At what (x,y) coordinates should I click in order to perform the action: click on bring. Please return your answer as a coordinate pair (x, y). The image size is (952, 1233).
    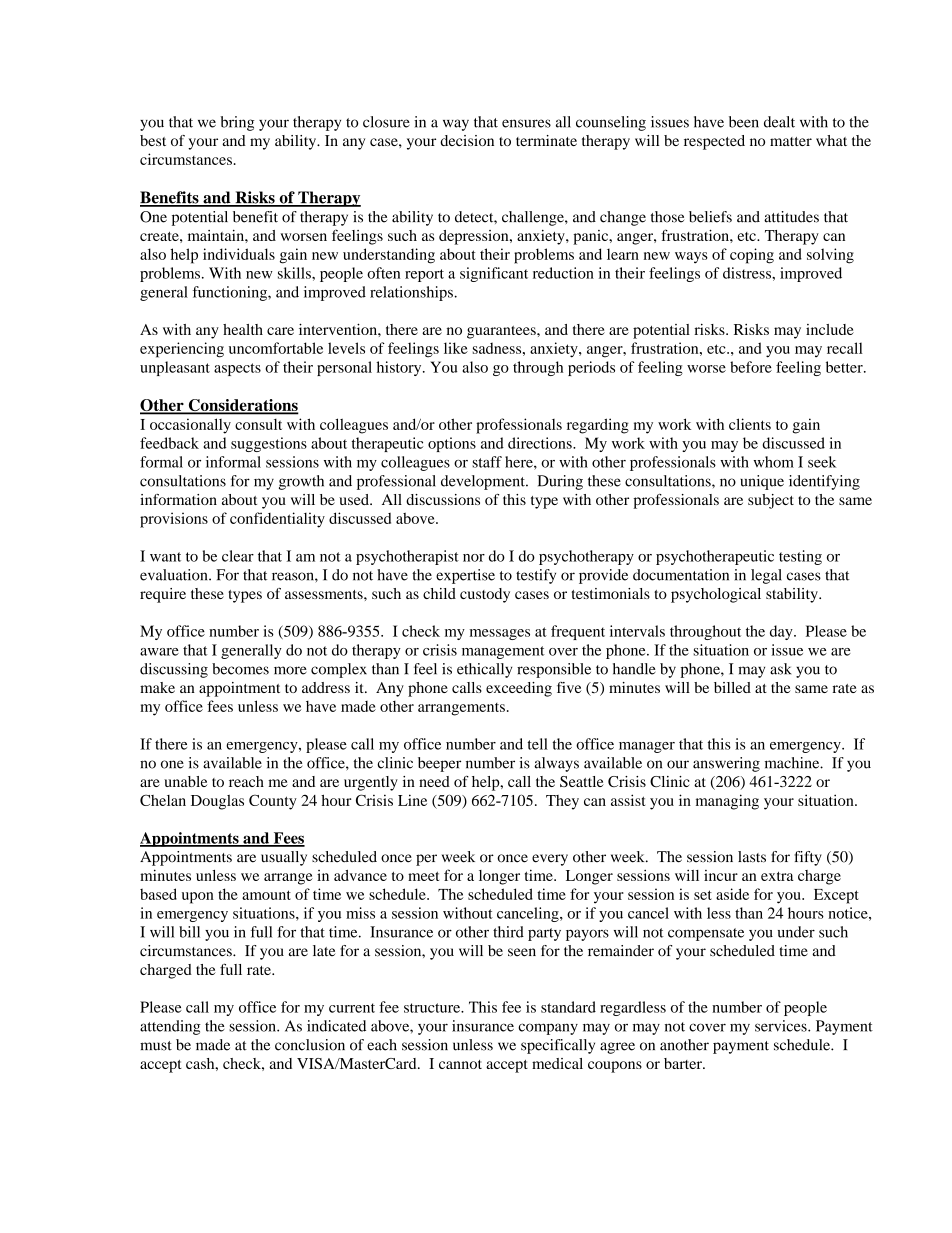
    Looking at the image, I should click on (237, 123).
